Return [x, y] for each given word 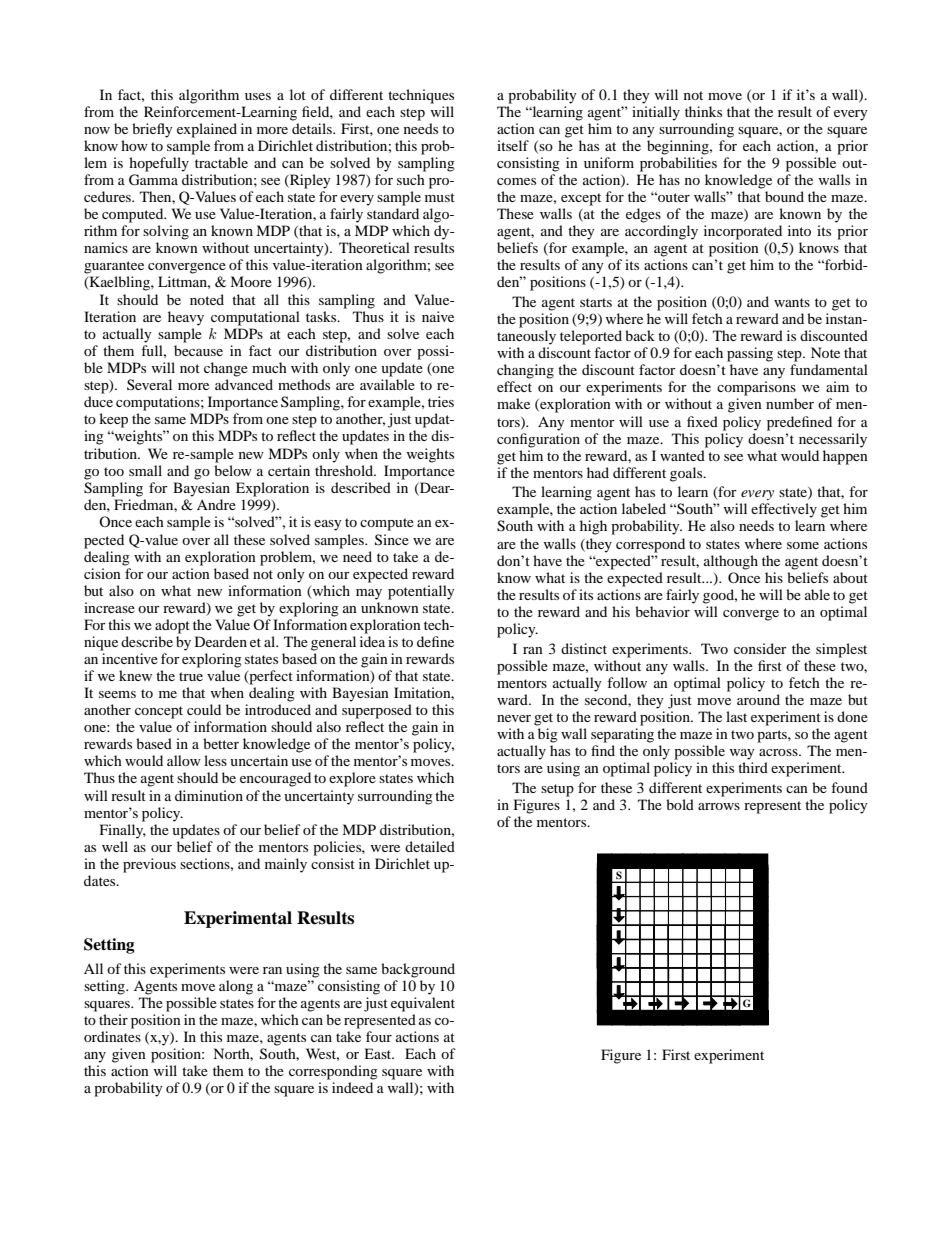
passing [750, 354]
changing [525, 371]
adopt [172, 626]
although [731, 562]
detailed [430, 846]
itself [513, 145]
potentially [421, 592]
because [198, 350]
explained [207, 130]
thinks [703, 111]
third [753, 767]
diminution [209, 795]
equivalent [423, 1003]
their [113, 1019]
